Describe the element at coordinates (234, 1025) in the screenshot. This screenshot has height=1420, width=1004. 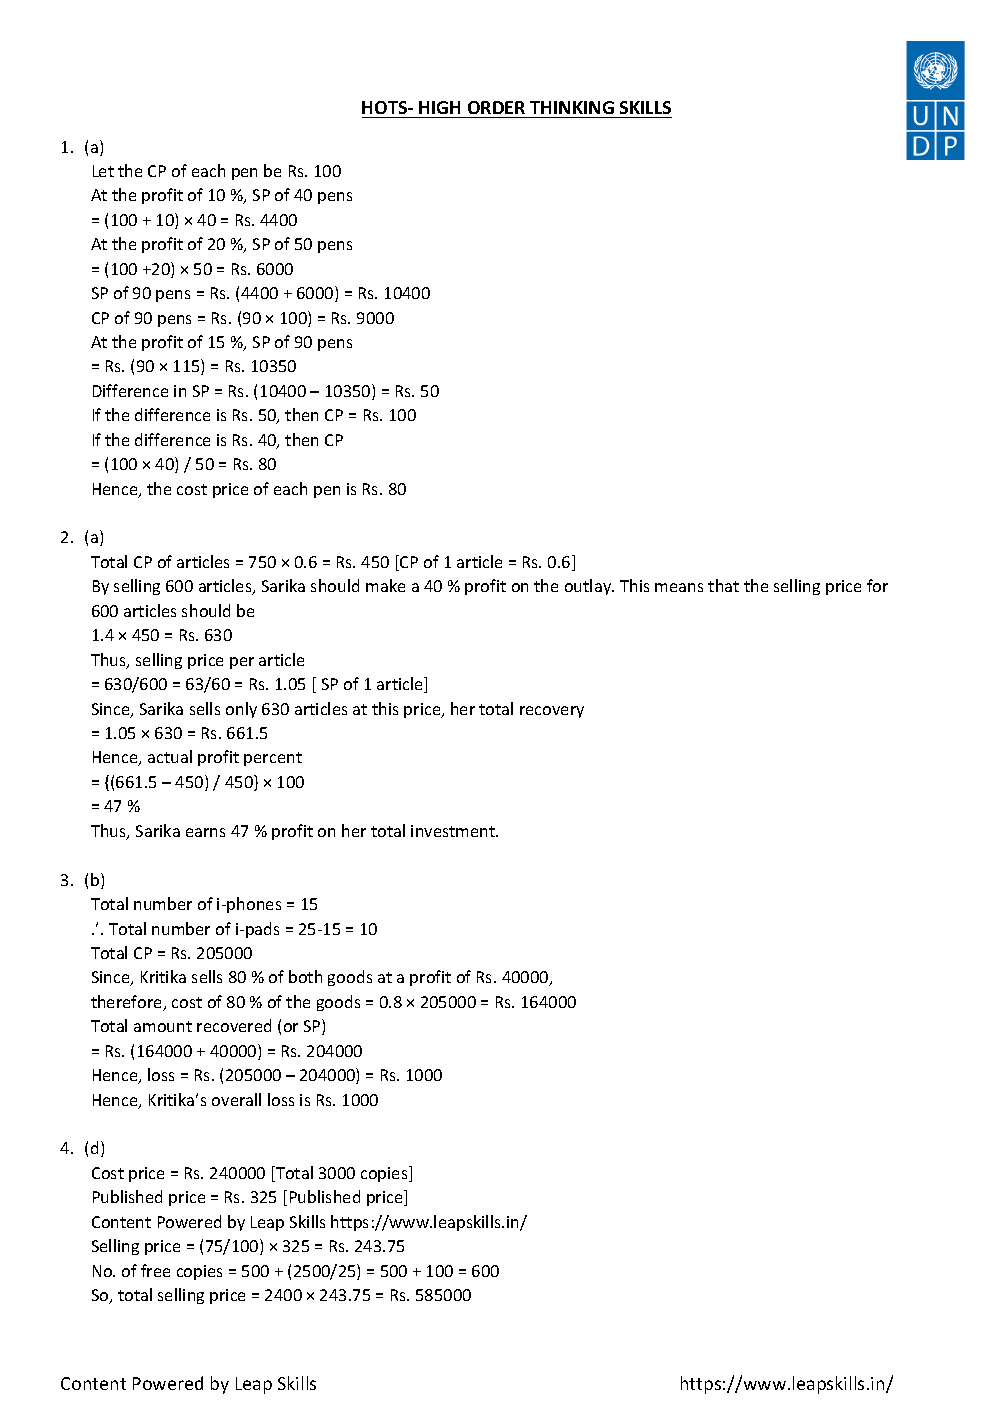
I see `recovered` at that location.
